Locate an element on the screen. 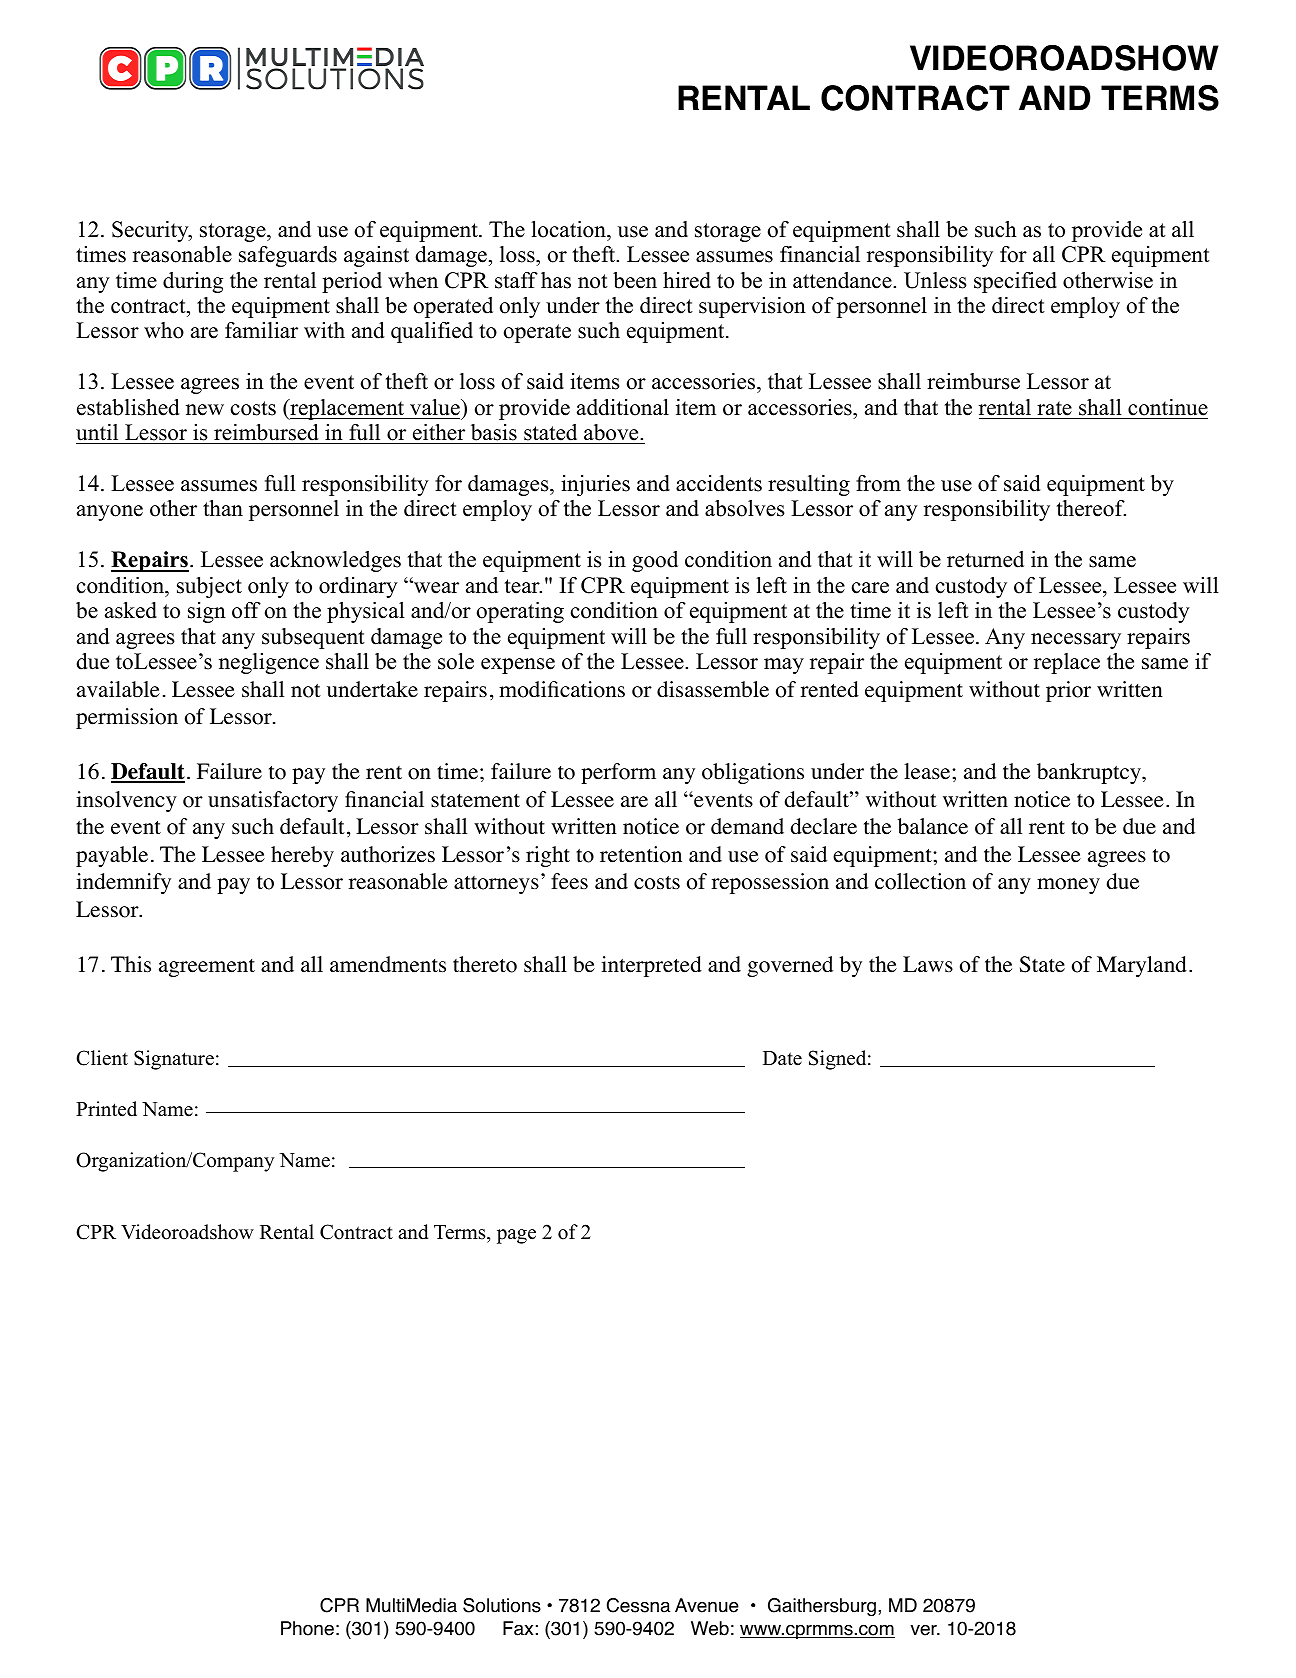  money is located at coordinates (1068, 886).
